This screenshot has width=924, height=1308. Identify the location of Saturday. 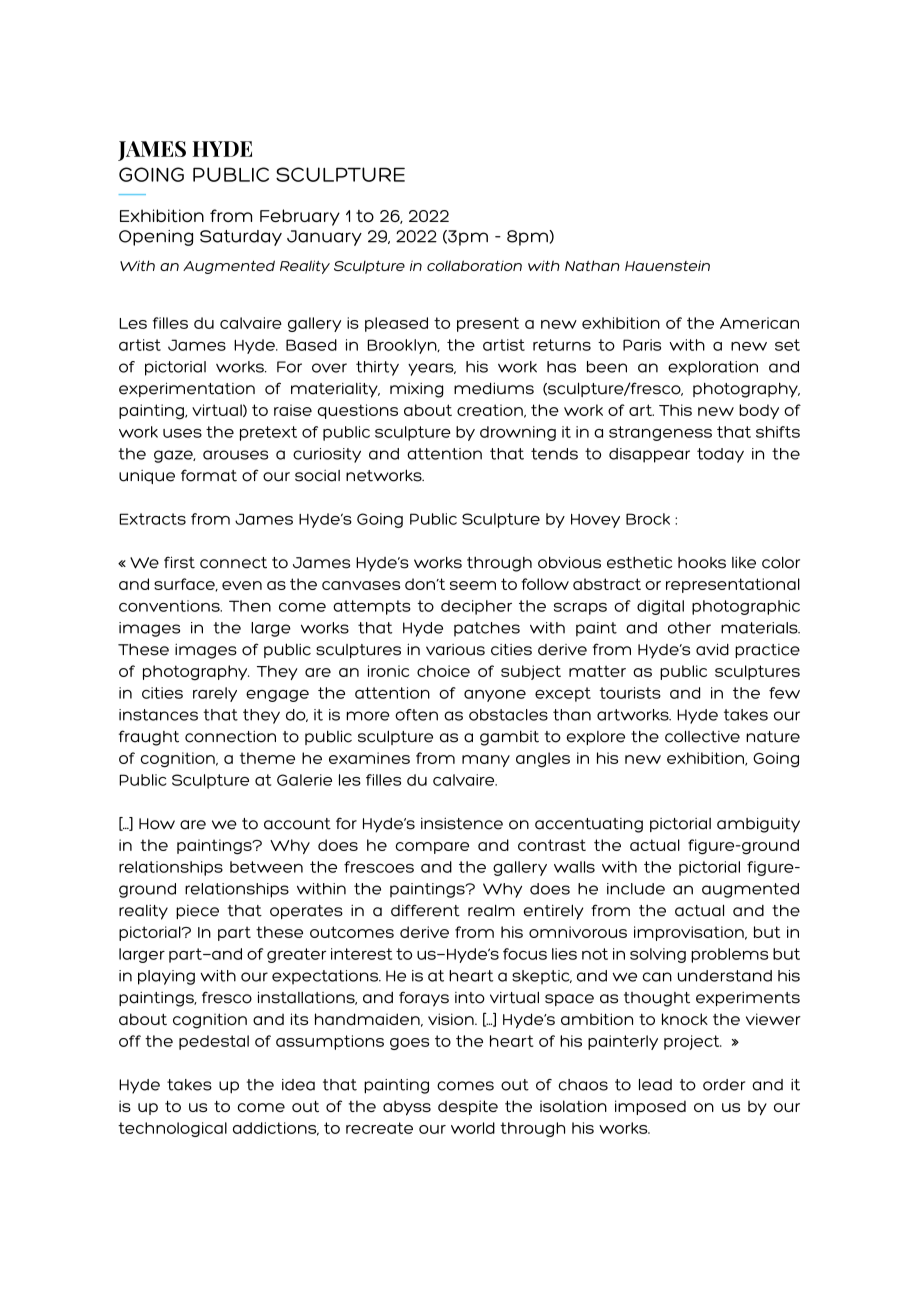
(241, 238).
